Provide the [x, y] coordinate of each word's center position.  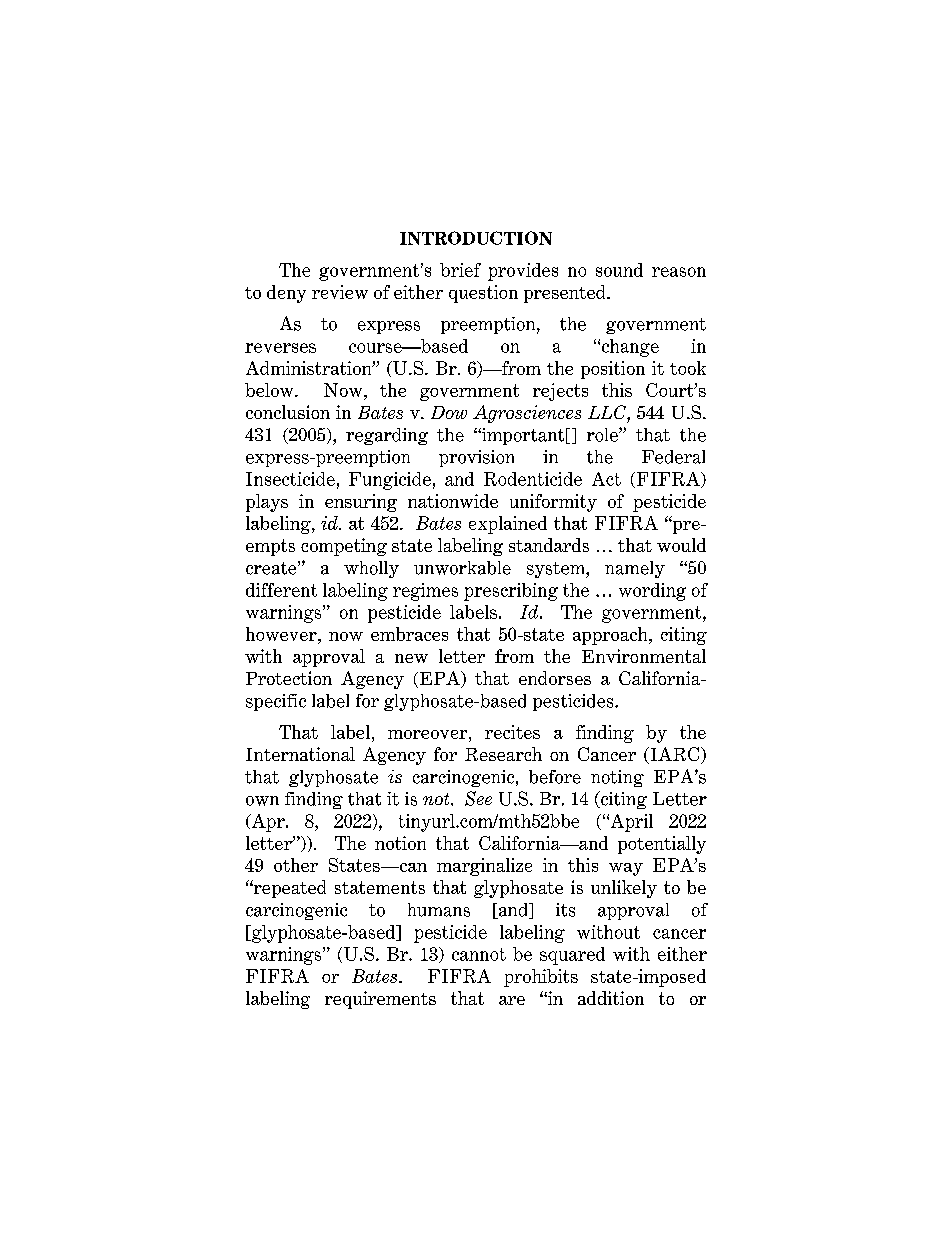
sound [619, 270]
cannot [479, 954]
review [340, 292]
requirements [380, 1000]
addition [611, 998]
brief [460, 270]
